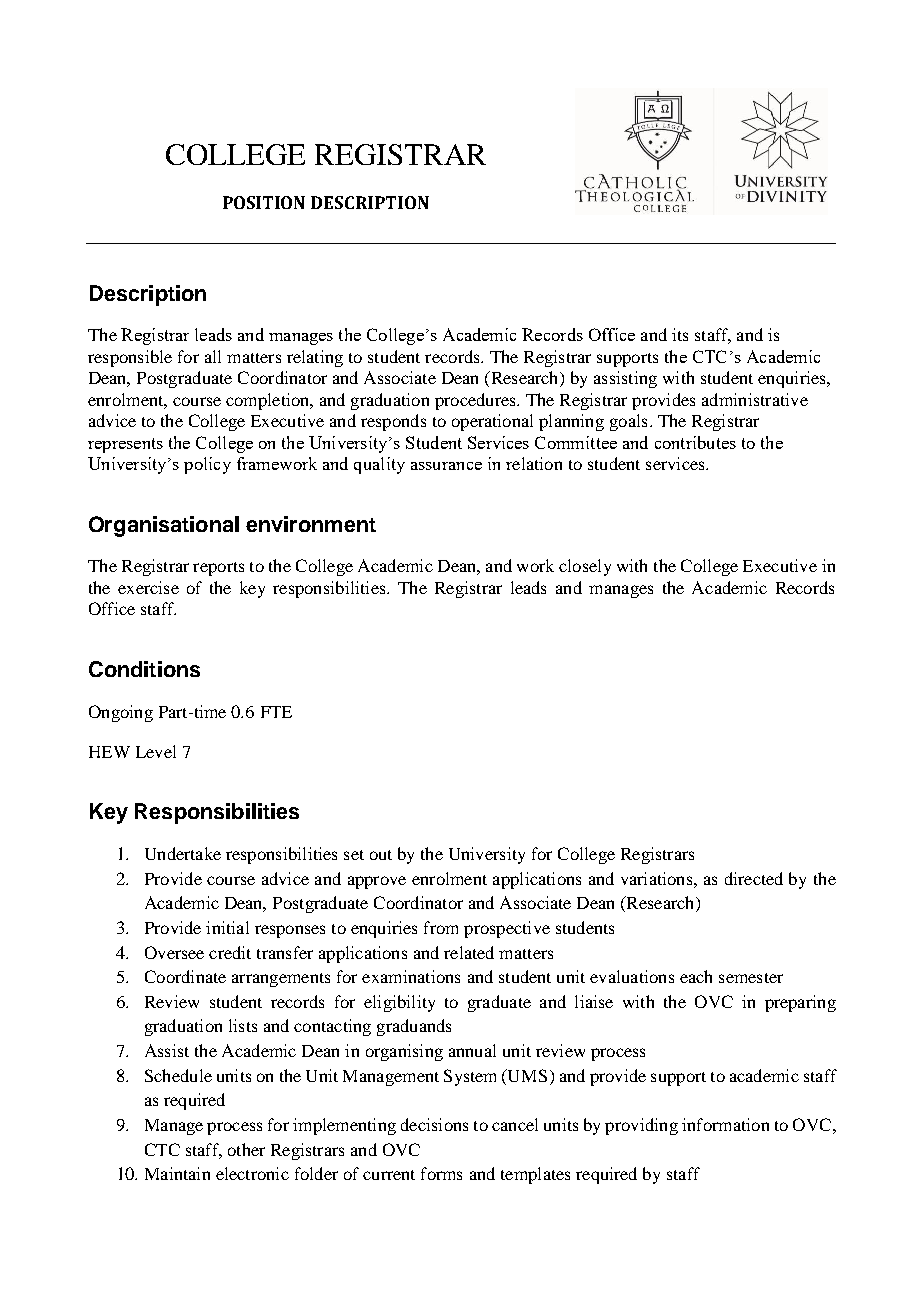 Image resolution: width=924 pixels, height=1307 pixels. Describe the element at coordinates (725, 1124) in the document. I see `information` at that location.
